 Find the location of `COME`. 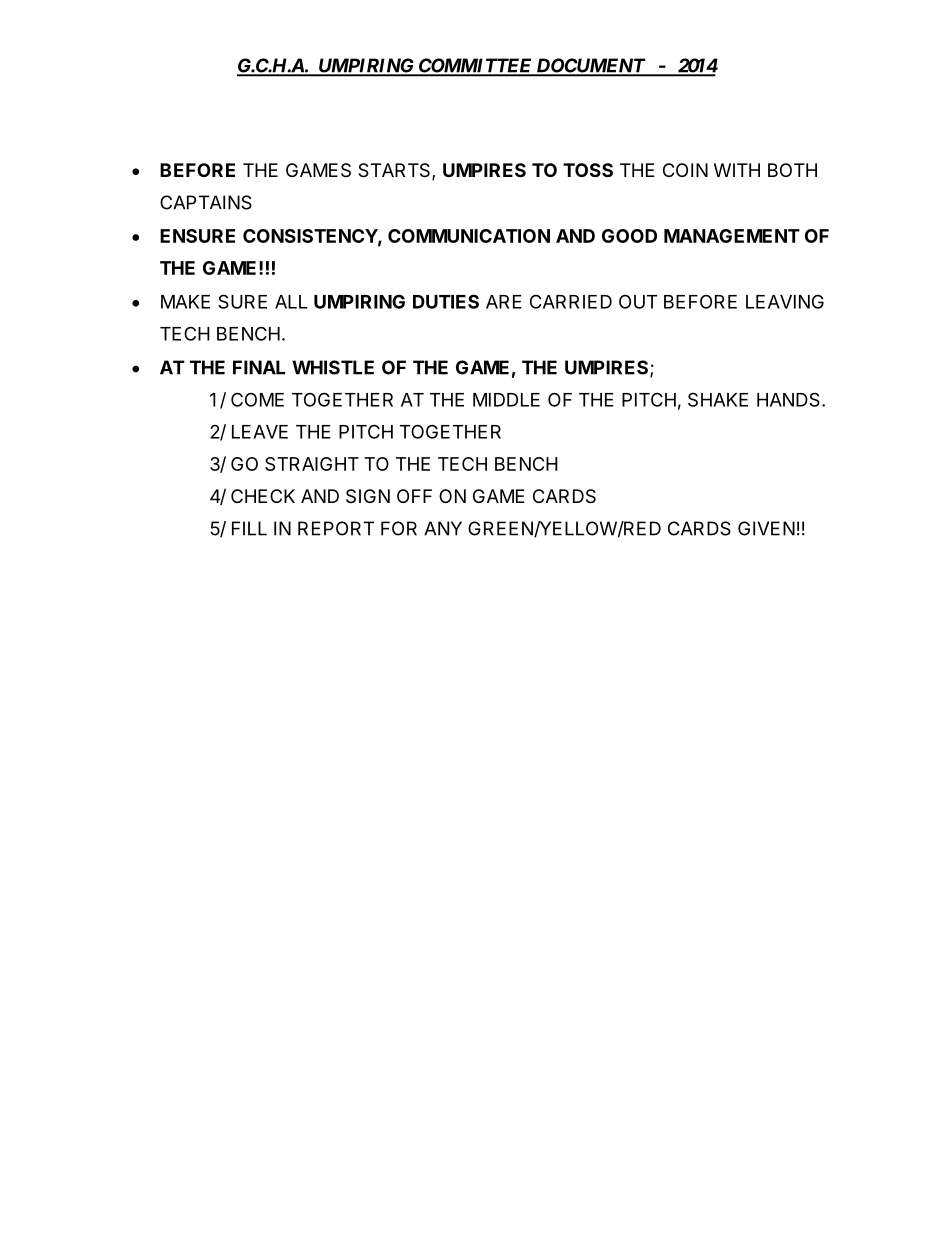

COME is located at coordinates (257, 399).
